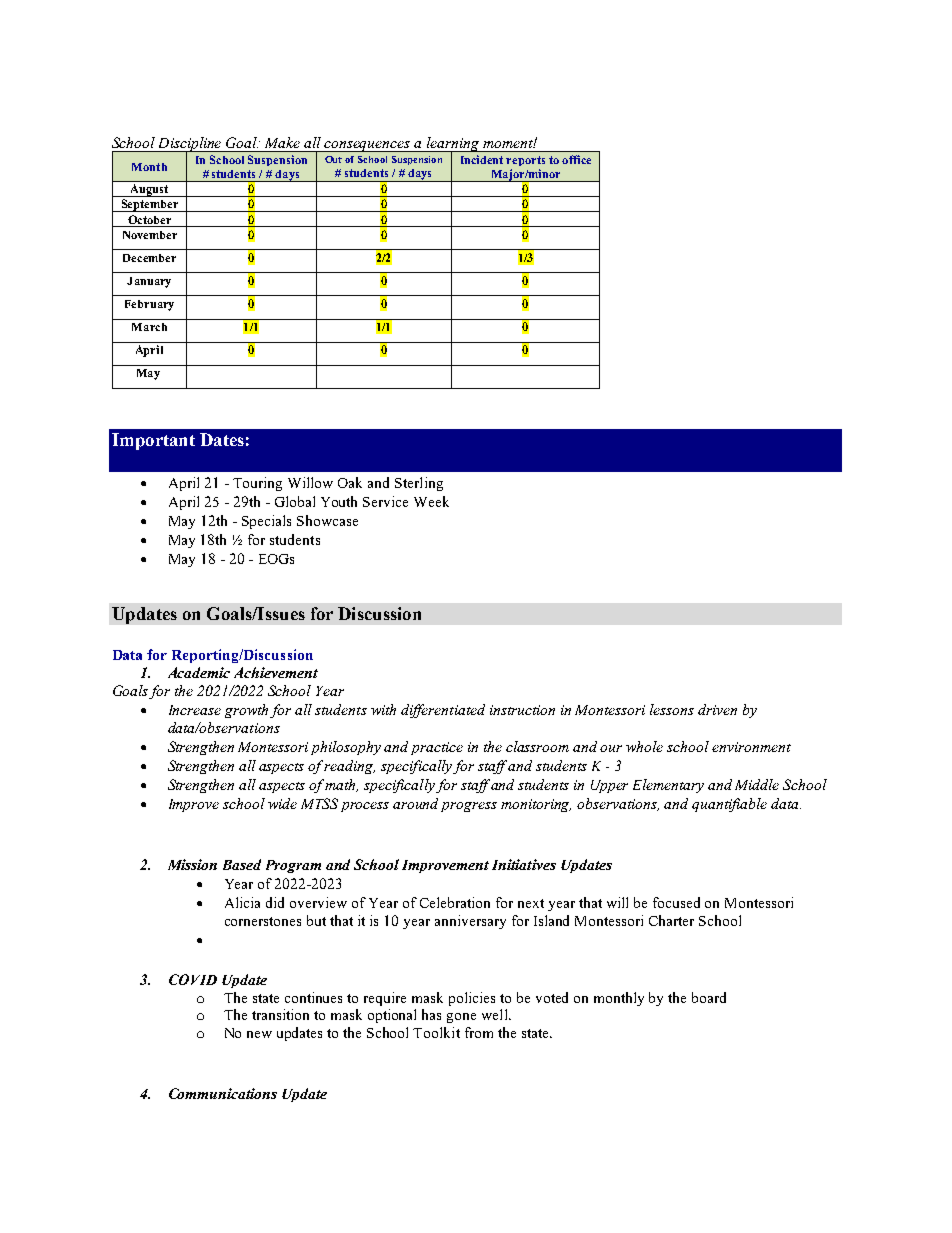 The width and height of the document is (952, 1233). I want to click on growth, so click(246, 711).
